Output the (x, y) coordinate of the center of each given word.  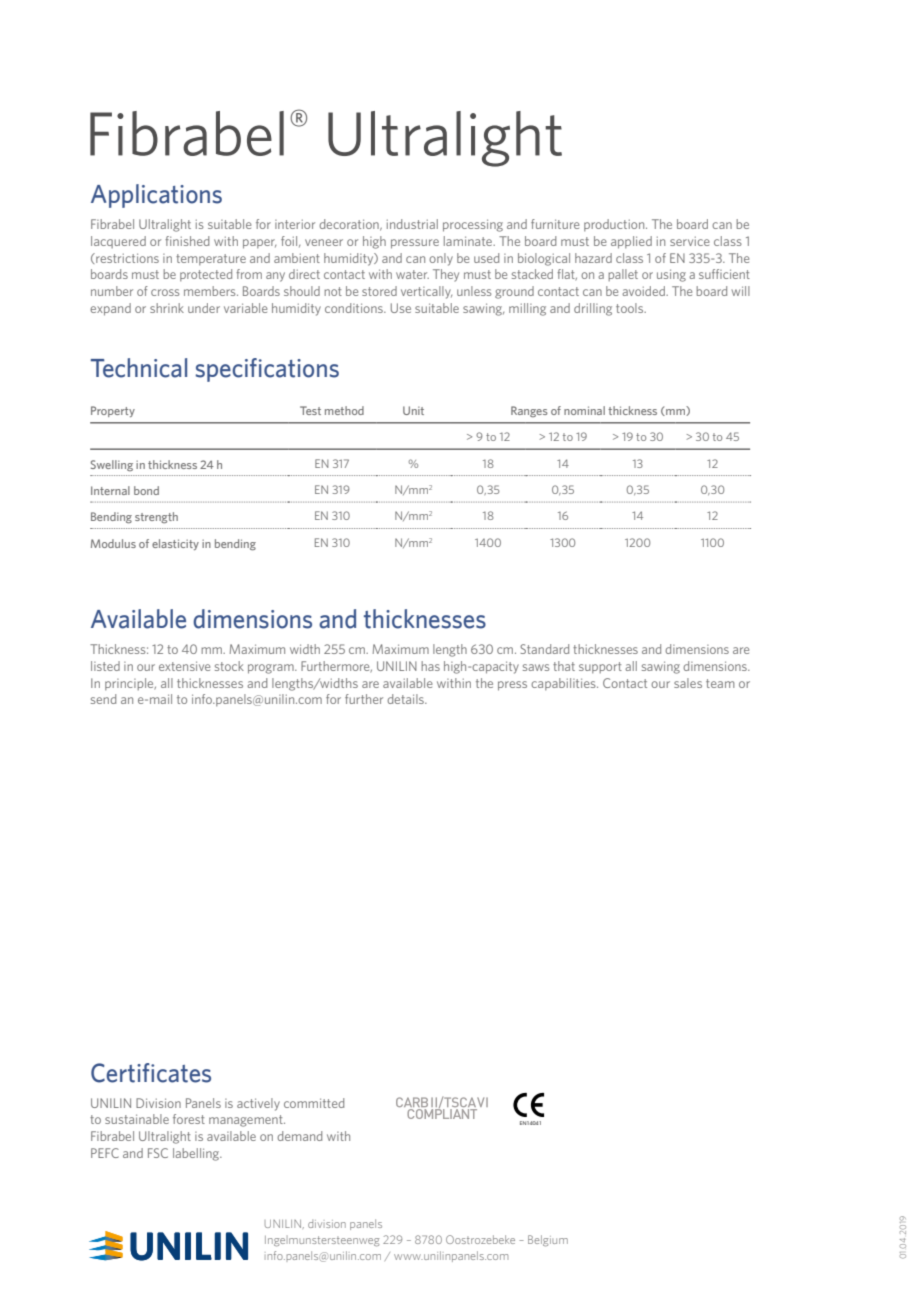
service (690, 241)
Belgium (548, 1240)
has (430, 666)
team (720, 683)
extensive (184, 666)
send (103, 699)
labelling (197, 1154)
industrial (412, 224)
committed (314, 1103)
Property (113, 411)
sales (688, 683)
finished (187, 241)
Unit (413, 410)
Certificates (151, 1073)
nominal (584, 410)
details (406, 699)
